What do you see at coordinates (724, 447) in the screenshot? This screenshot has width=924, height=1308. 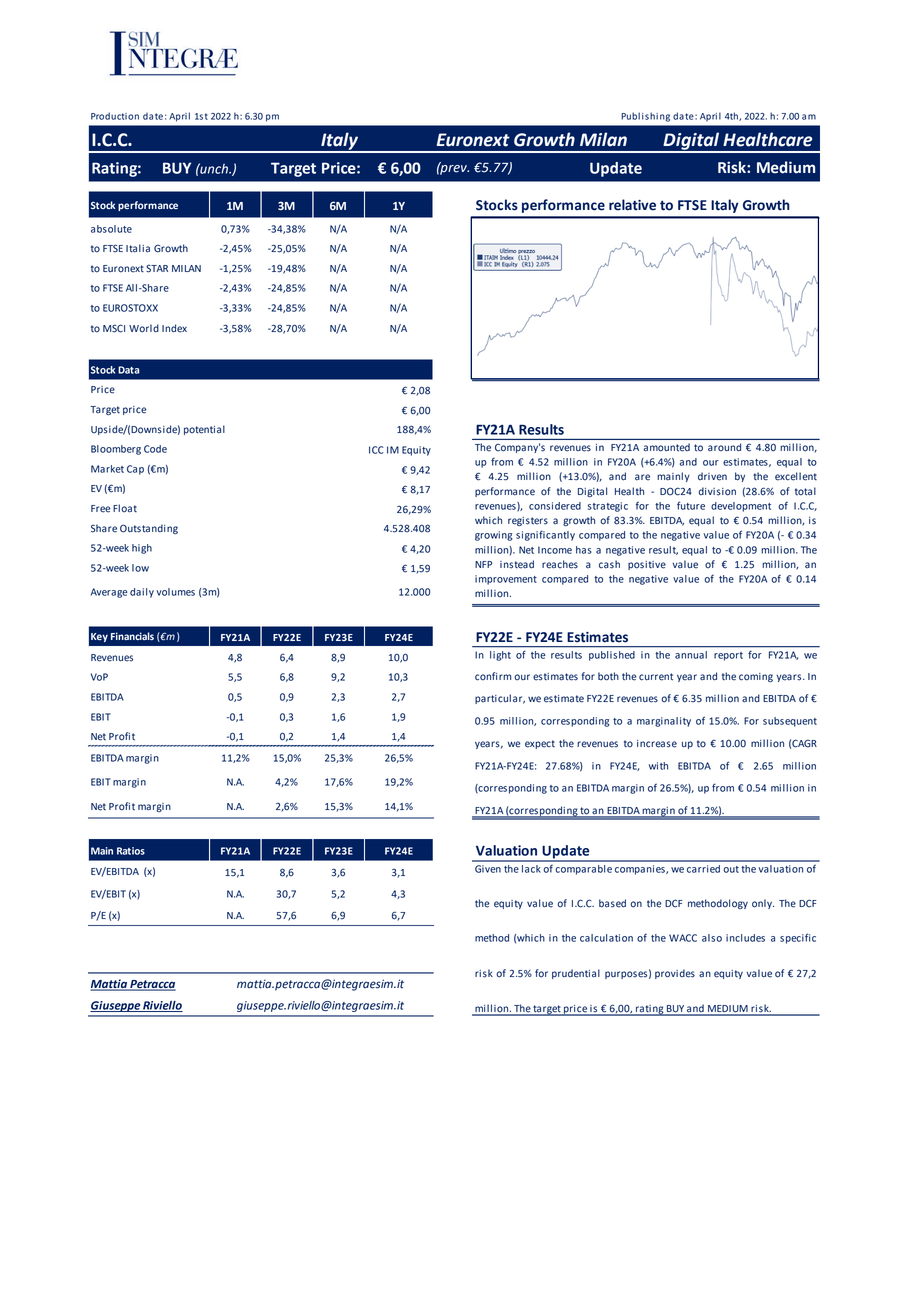 I see `around` at bounding box center [724, 447].
